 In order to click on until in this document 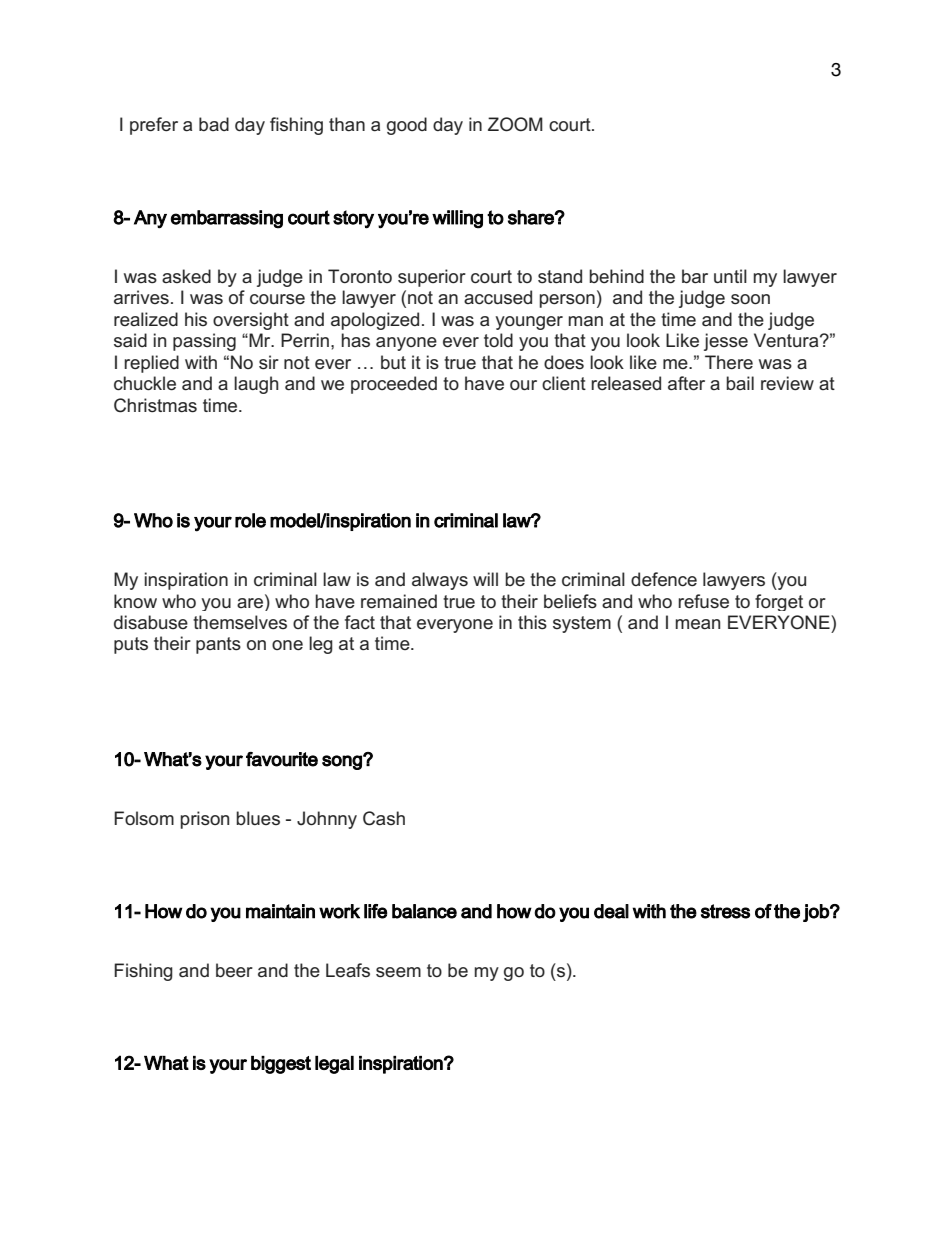, I will do `click(730, 276)`.
